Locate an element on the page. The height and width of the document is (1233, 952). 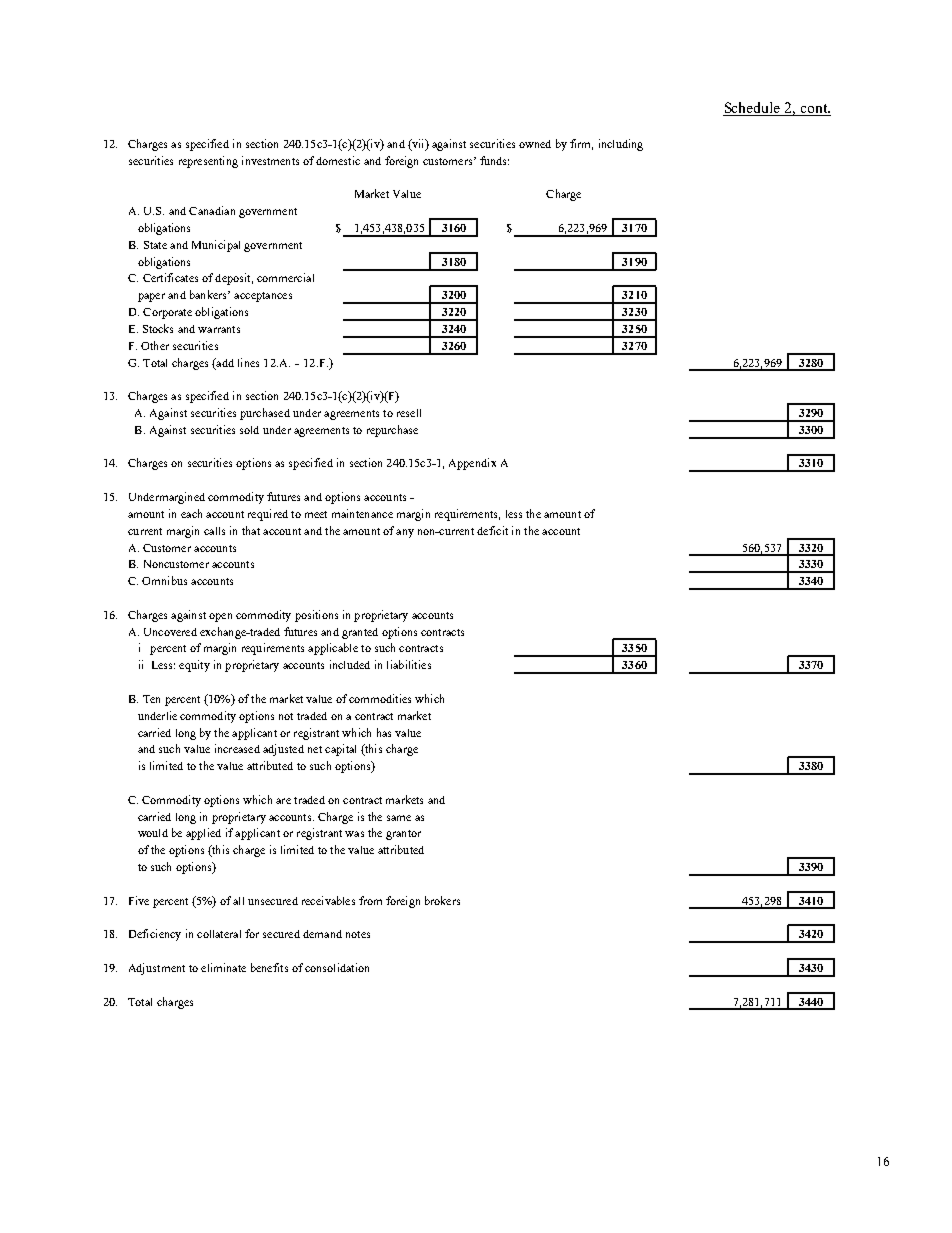
sold is located at coordinates (249, 430).
